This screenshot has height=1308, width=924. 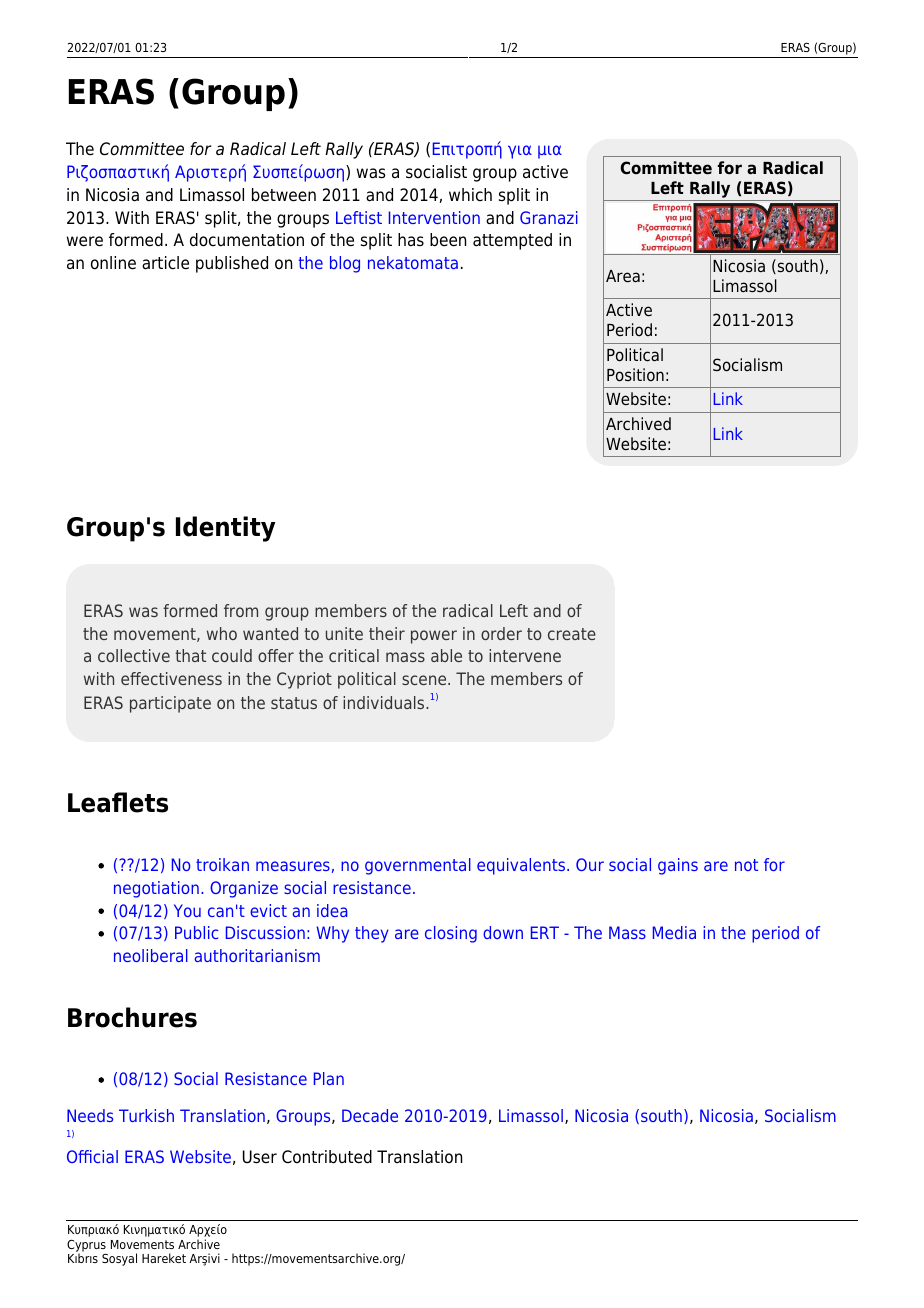 I want to click on Contributed, so click(x=327, y=1157).
